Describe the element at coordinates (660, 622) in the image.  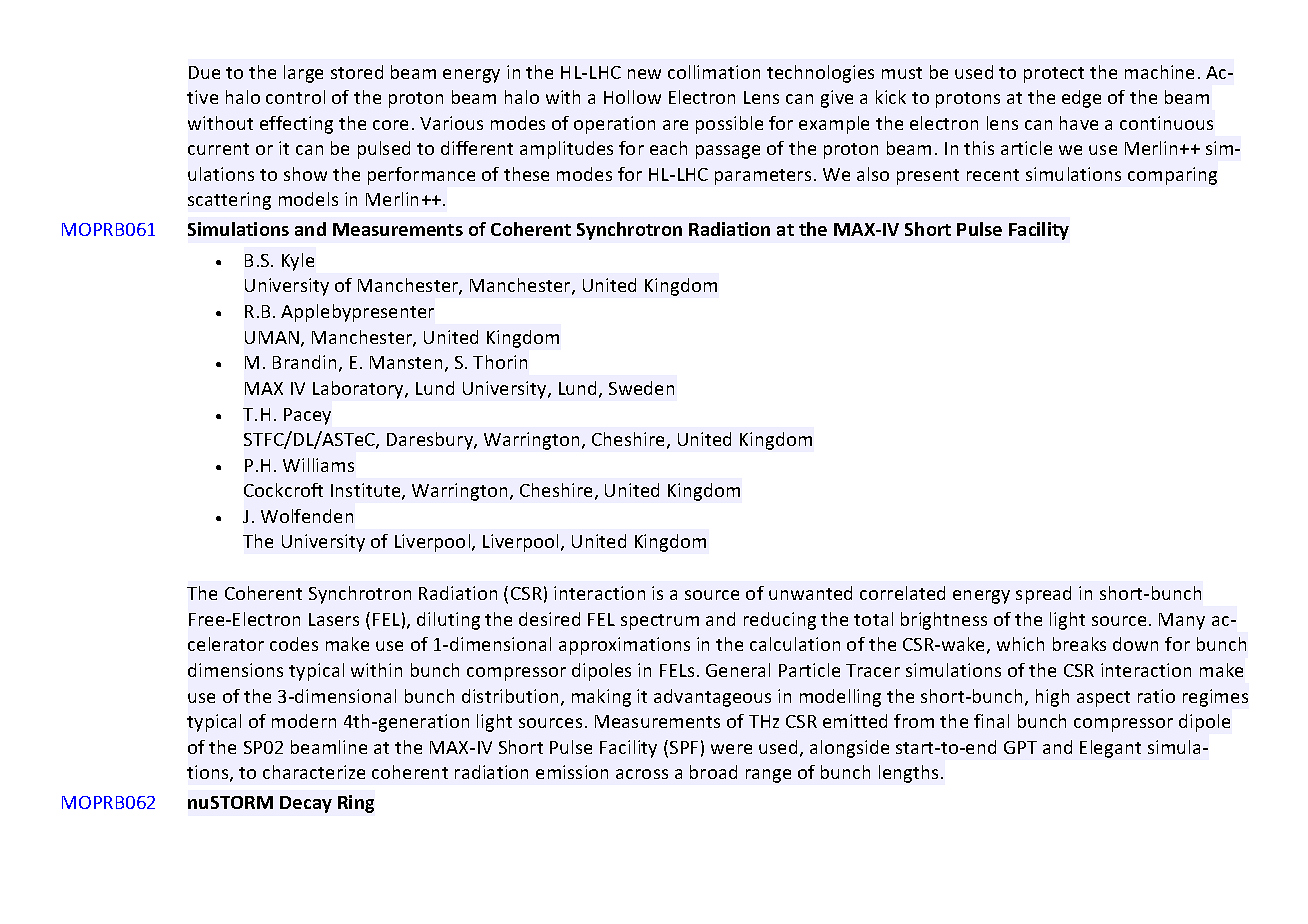
I see `spectrum` at that location.
